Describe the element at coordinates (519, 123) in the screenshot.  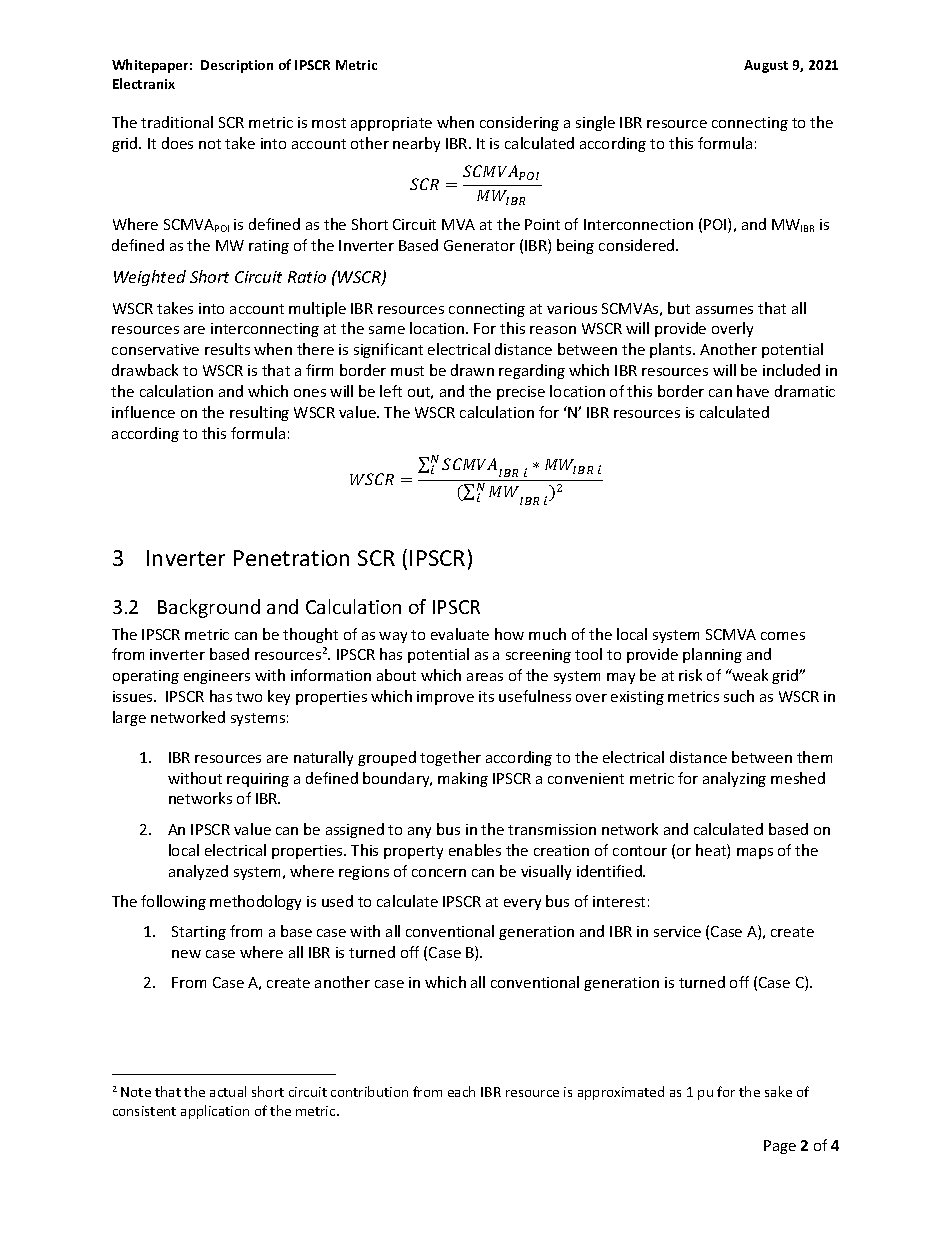
I see `considering` at that location.
